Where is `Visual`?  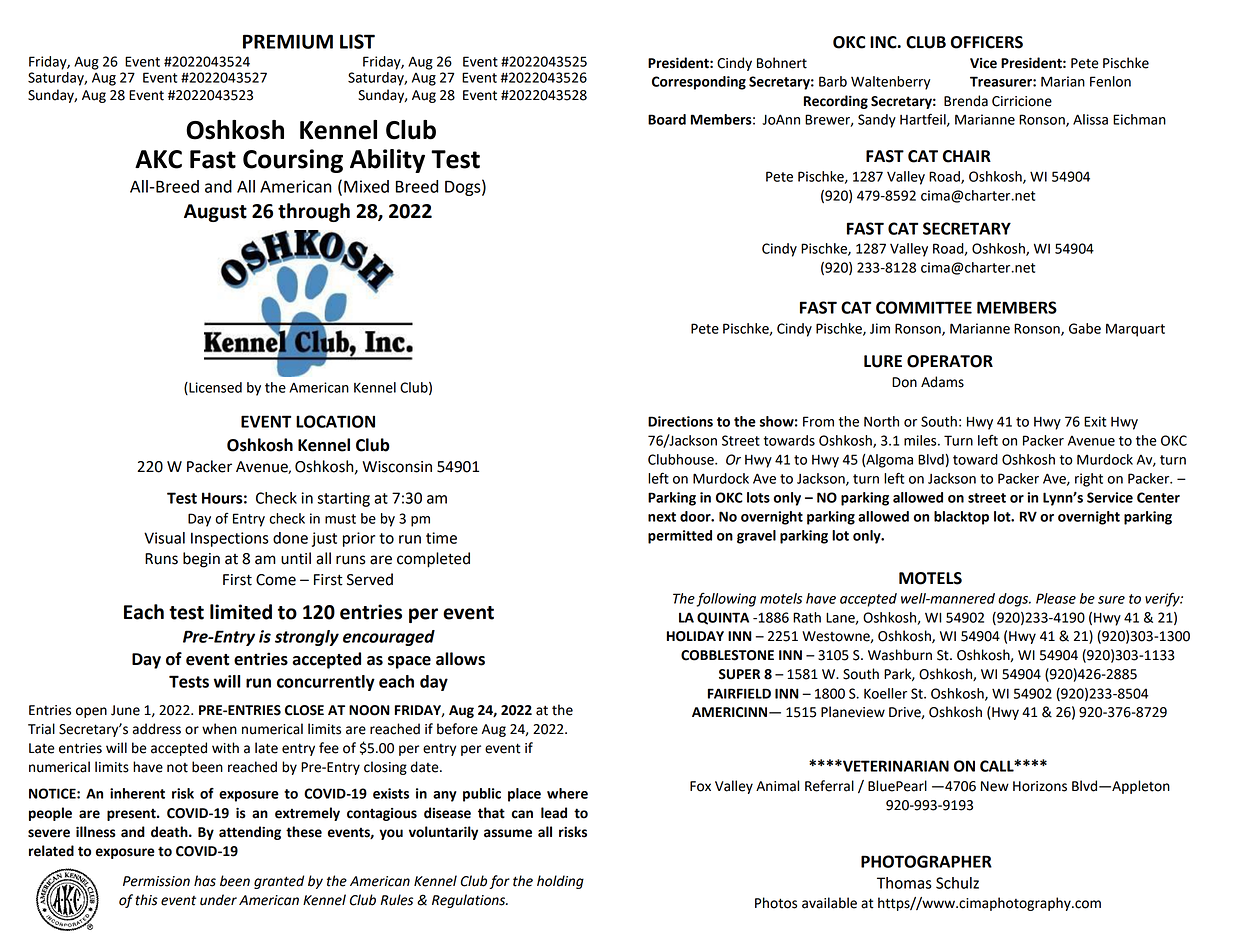
Visual is located at coordinates (164, 538).
